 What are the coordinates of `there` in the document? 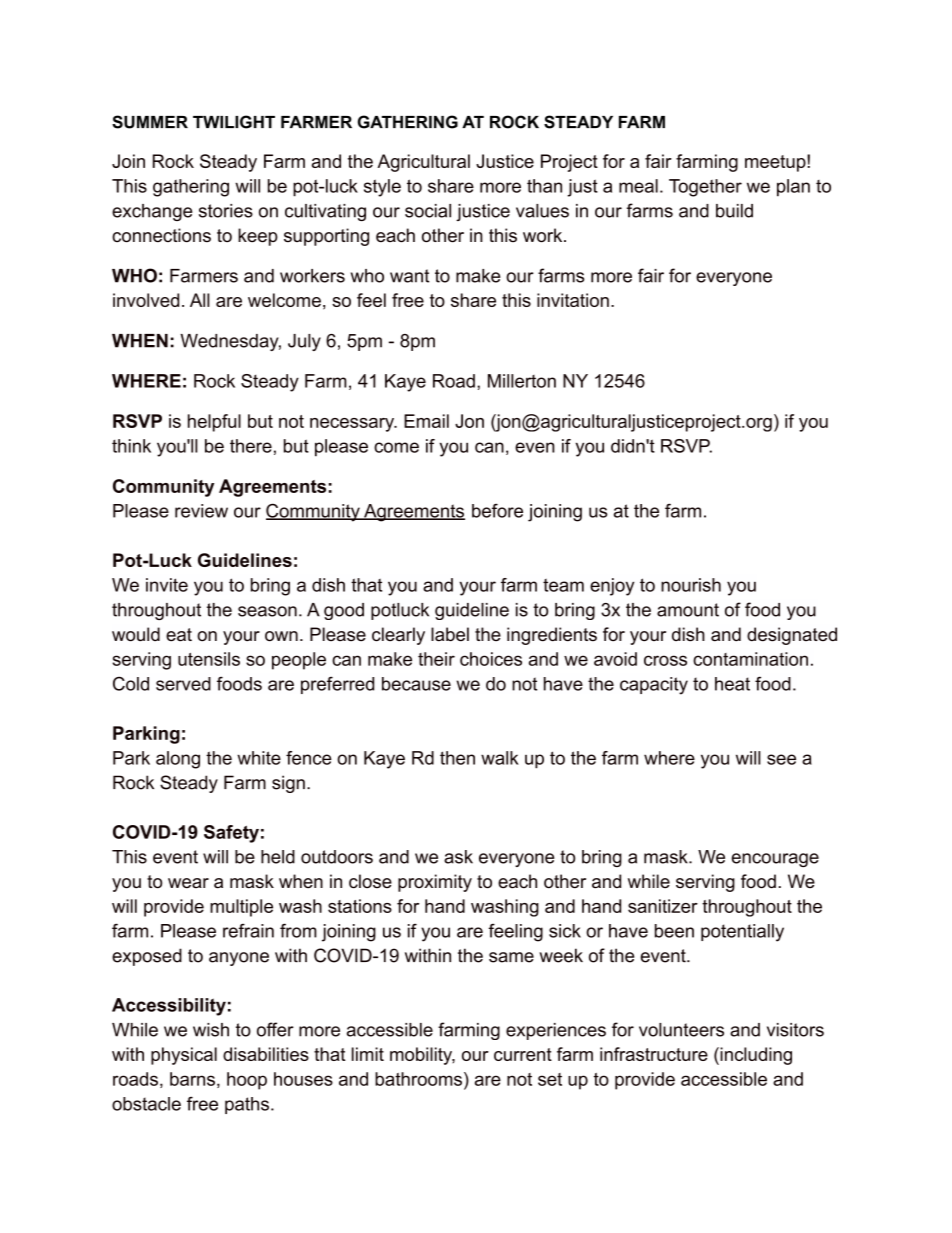 It's located at (251, 446).
